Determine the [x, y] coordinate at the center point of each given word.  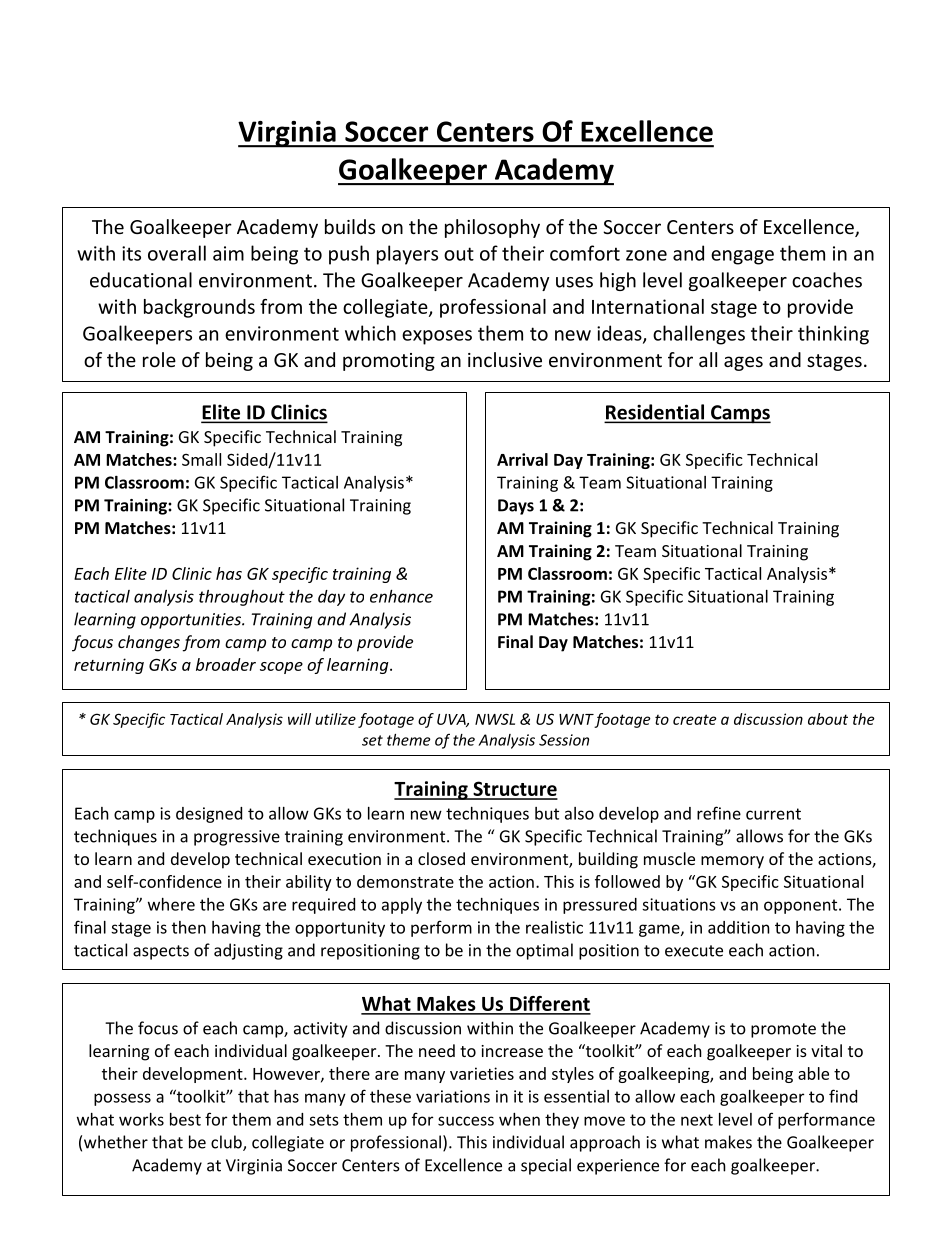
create [695, 719]
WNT [576, 719]
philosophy [492, 228]
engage [742, 257]
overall [177, 253]
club [227, 1143]
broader [226, 664]
